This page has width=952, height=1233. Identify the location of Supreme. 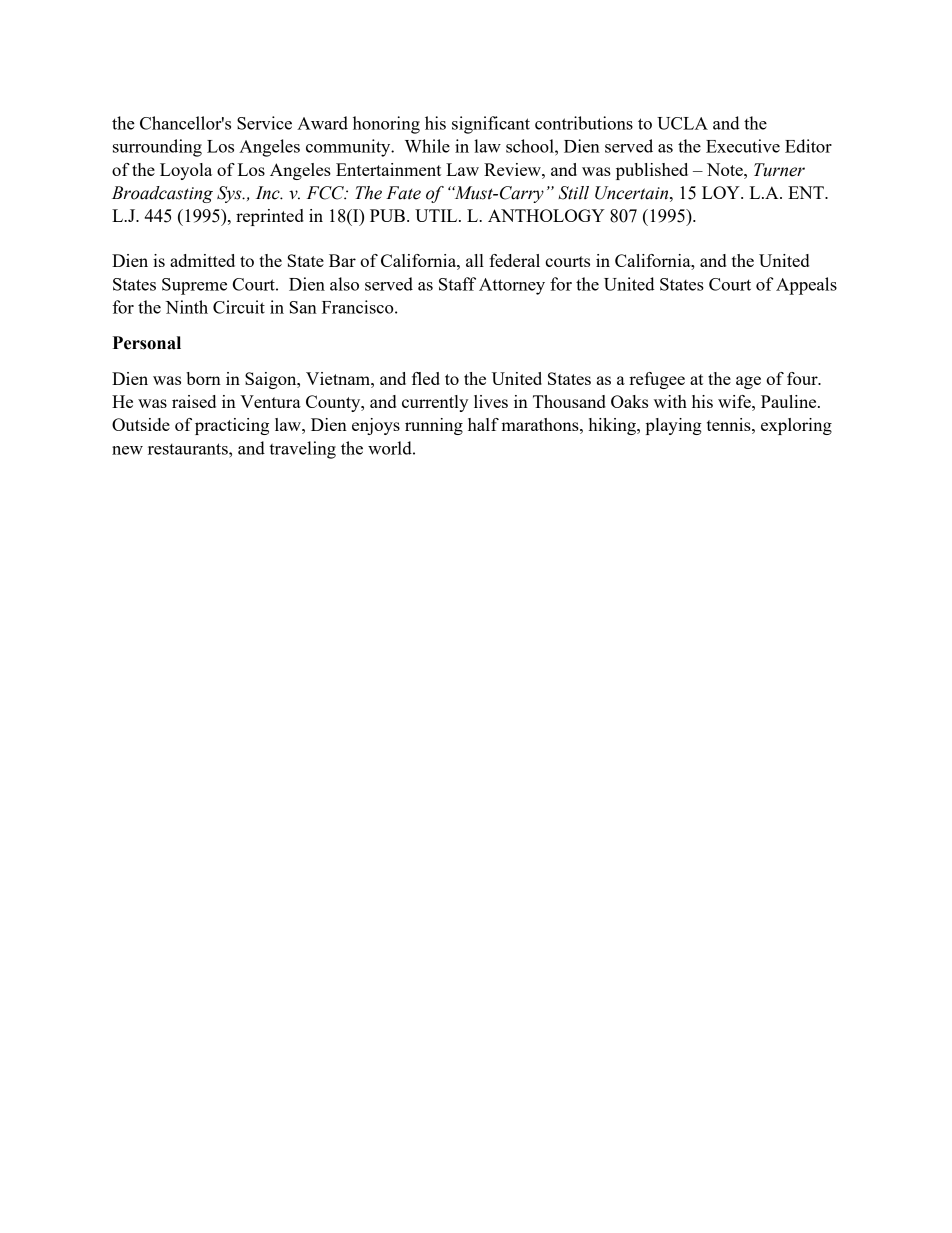
(194, 286).
